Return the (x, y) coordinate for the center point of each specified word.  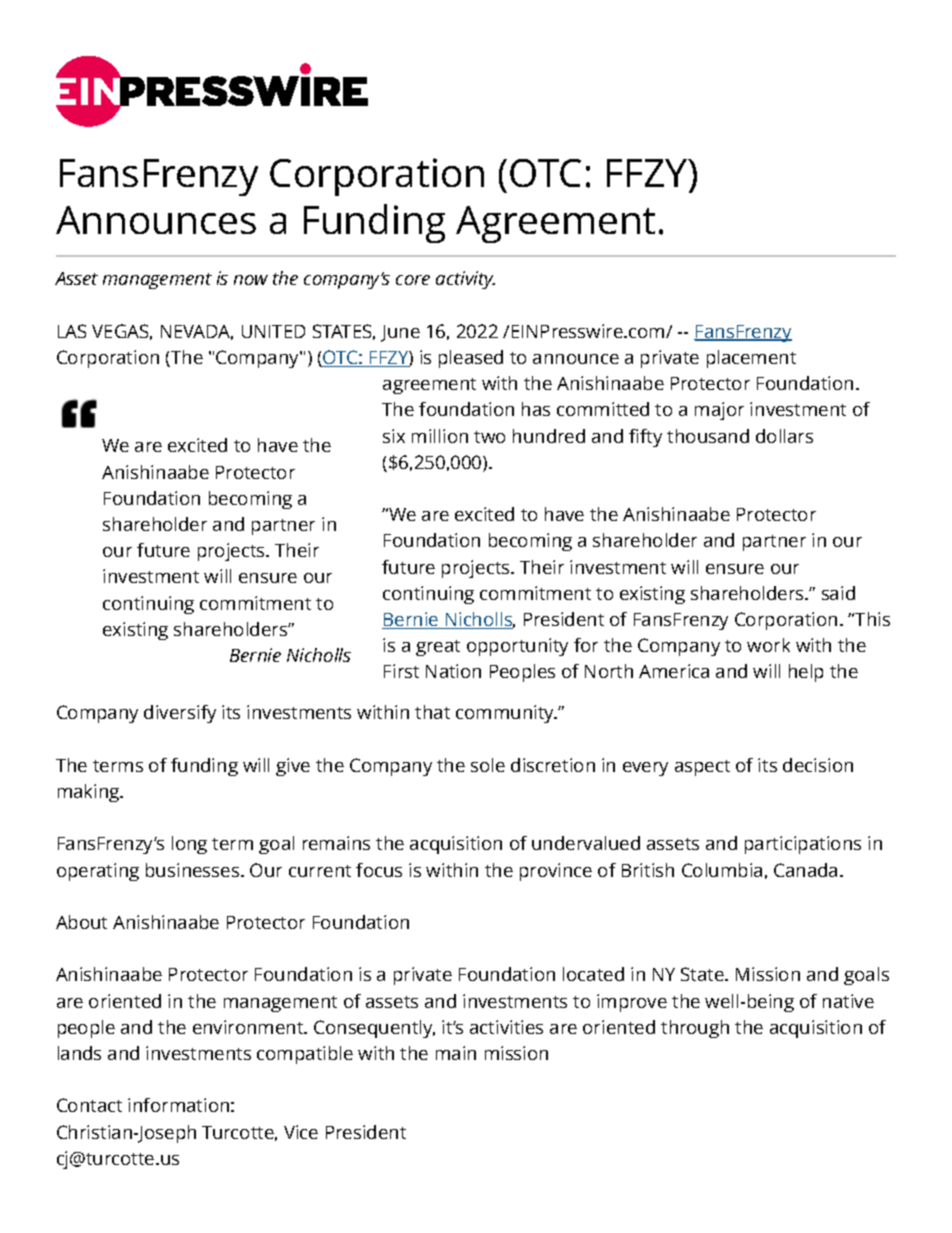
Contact (89, 1105)
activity (465, 280)
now (251, 280)
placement (751, 359)
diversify (180, 714)
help (806, 673)
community (506, 714)
